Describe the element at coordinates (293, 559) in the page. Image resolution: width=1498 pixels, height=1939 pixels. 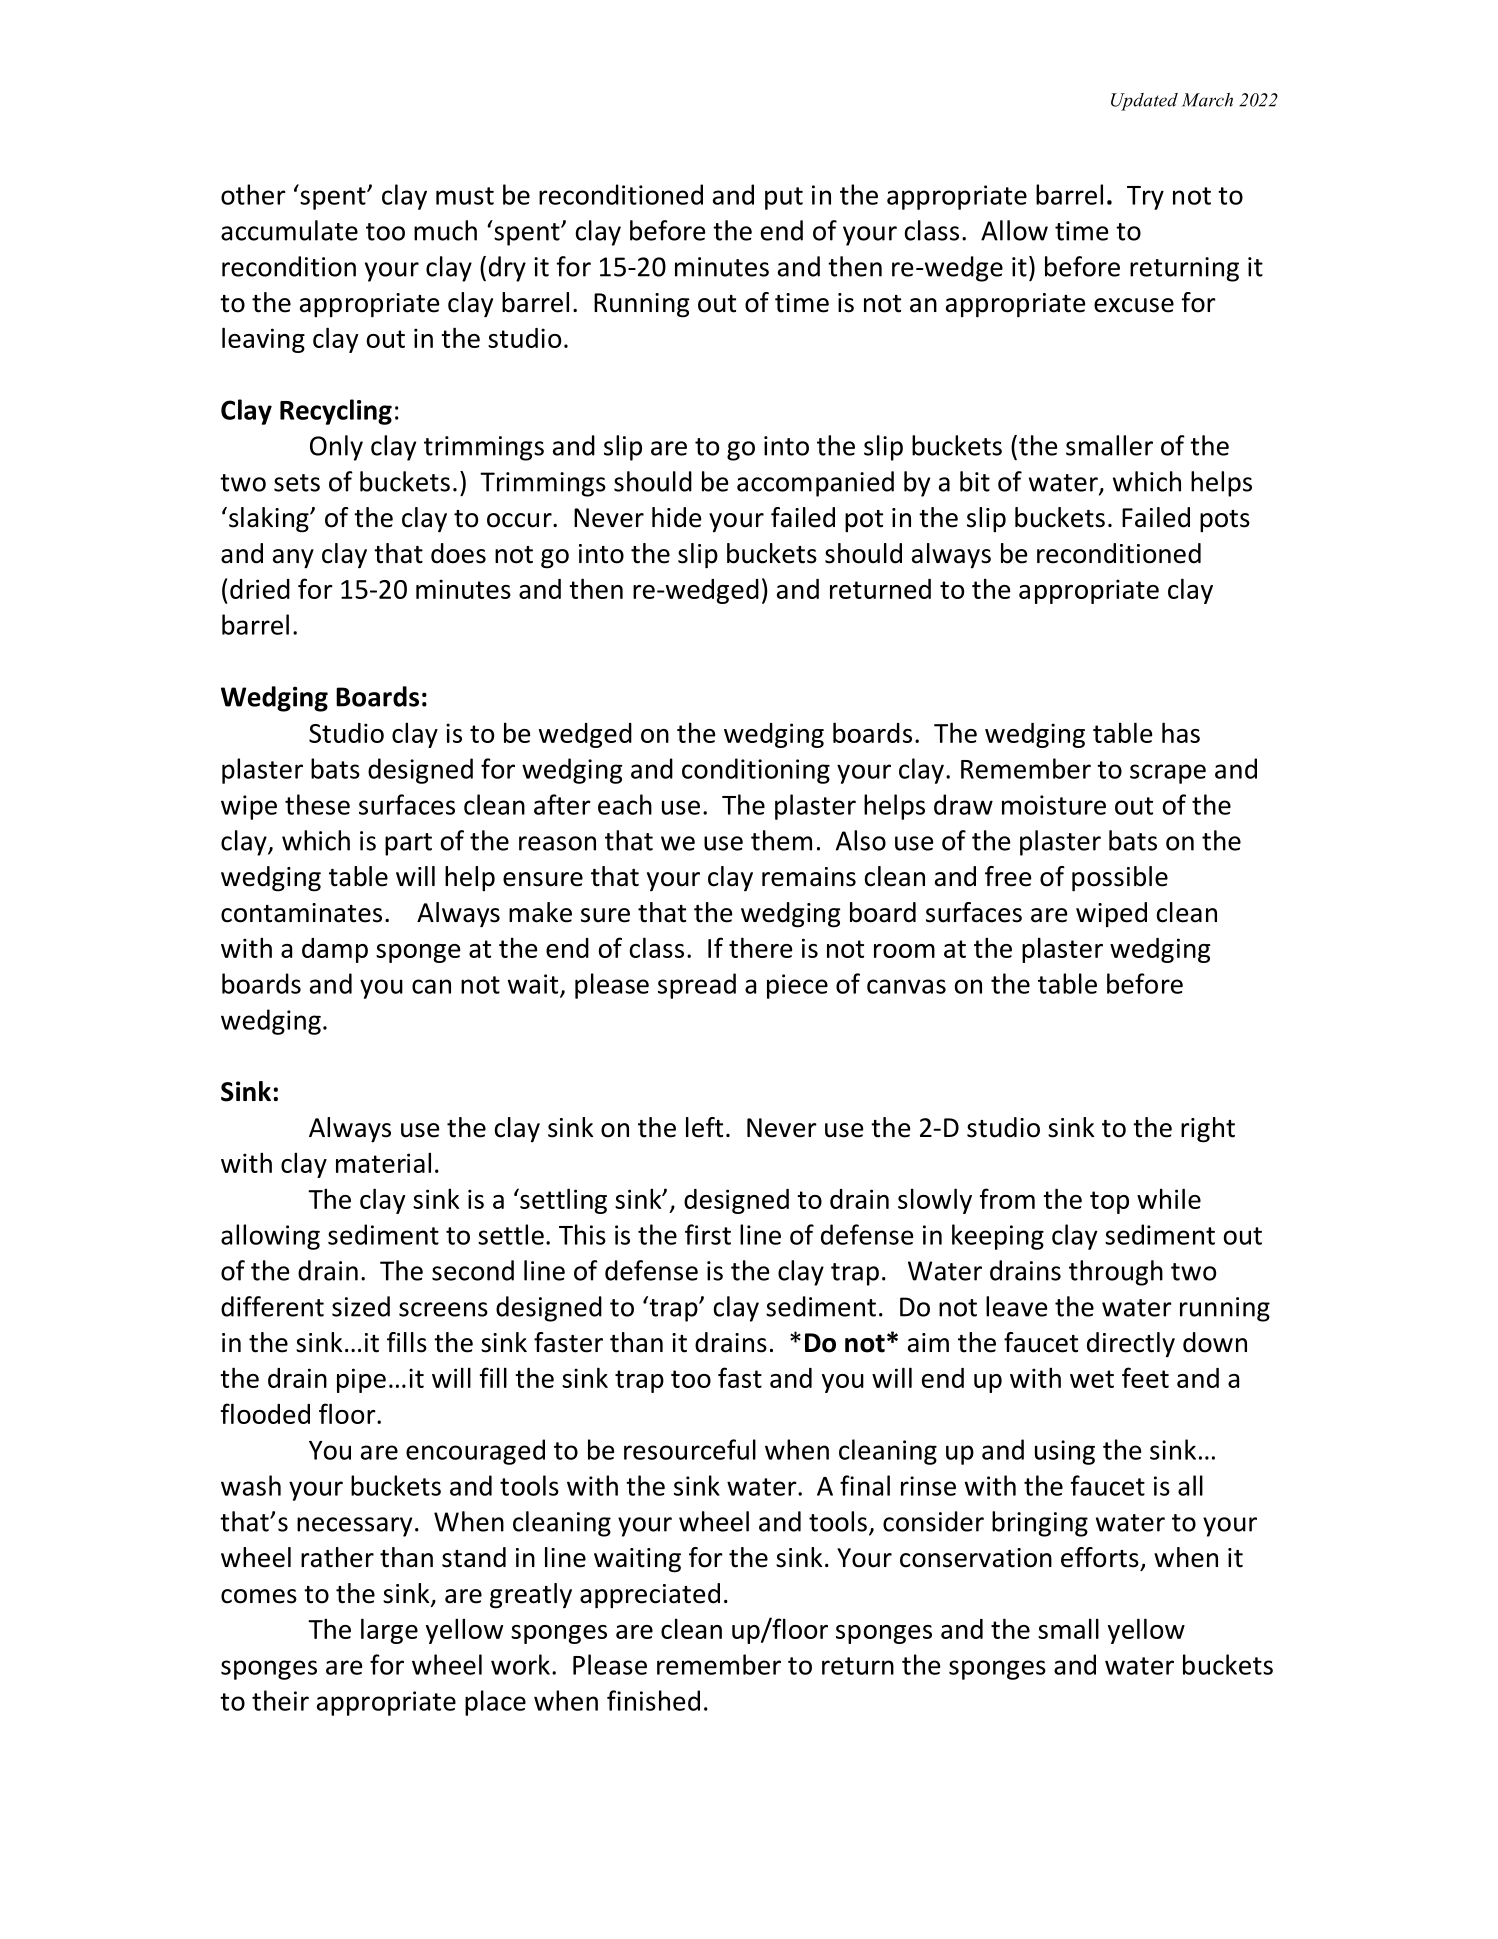
I see `any` at that location.
